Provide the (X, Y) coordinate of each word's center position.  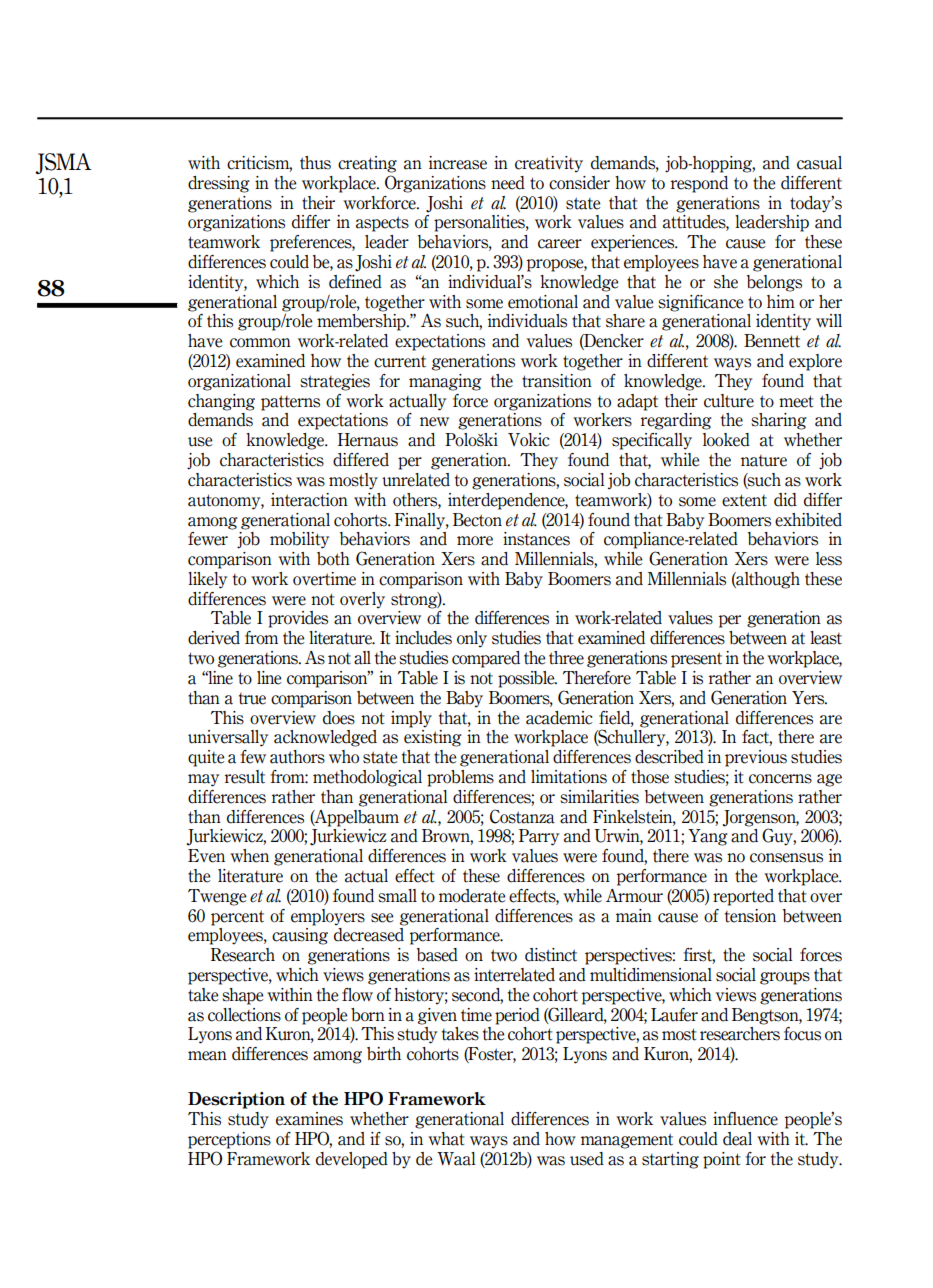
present (696, 660)
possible (527, 679)
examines (309, 1119)
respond (699, 184)
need (508, 183)
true (252, 699)
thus (315, 163)
